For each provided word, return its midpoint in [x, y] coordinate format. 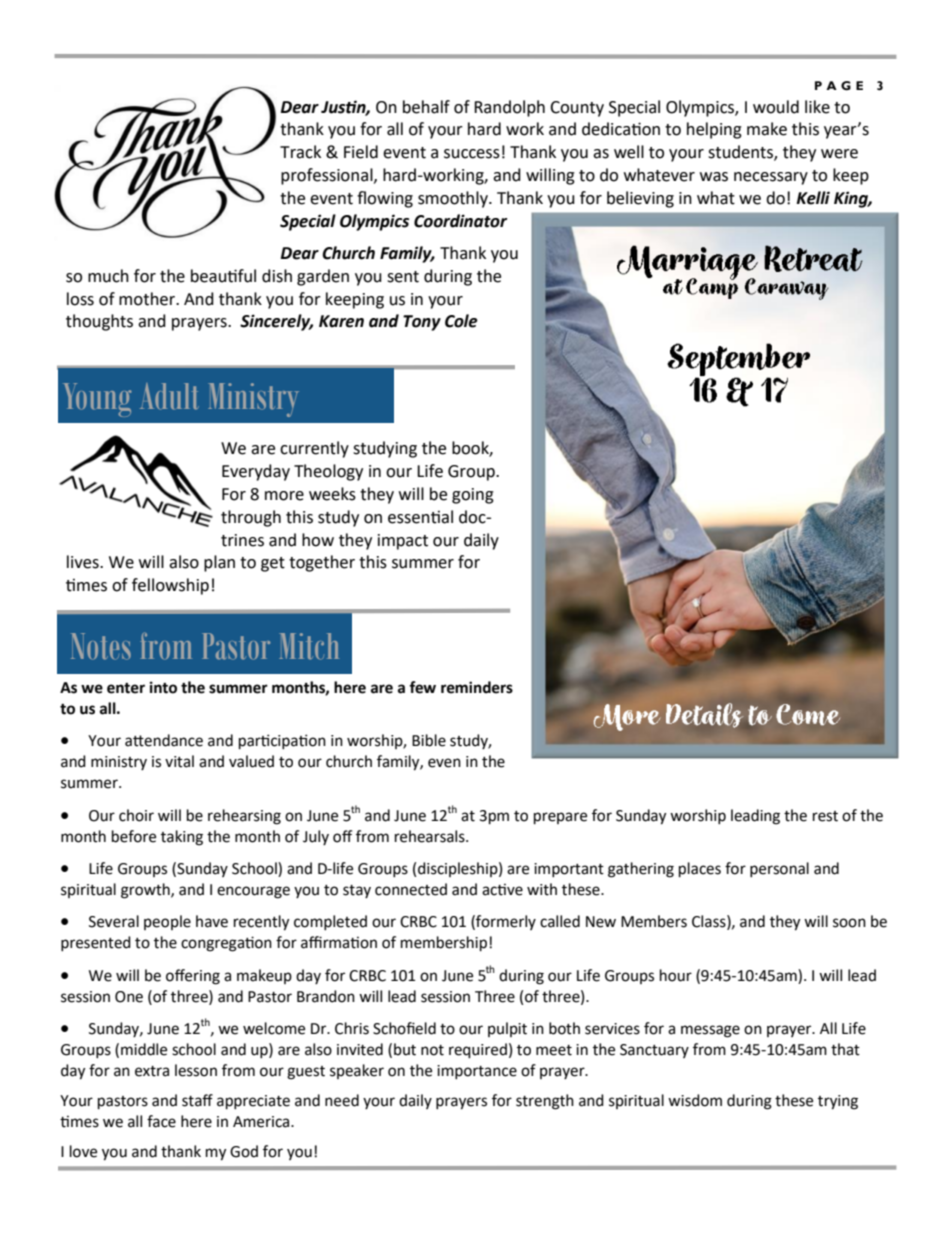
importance [477, 1072]
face [161, 1121]
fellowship [170, 586]
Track [300, 152]
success [472, 154]
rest [825, 816]
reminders [477, 687]
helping [714, 130]
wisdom [695, 1100]
